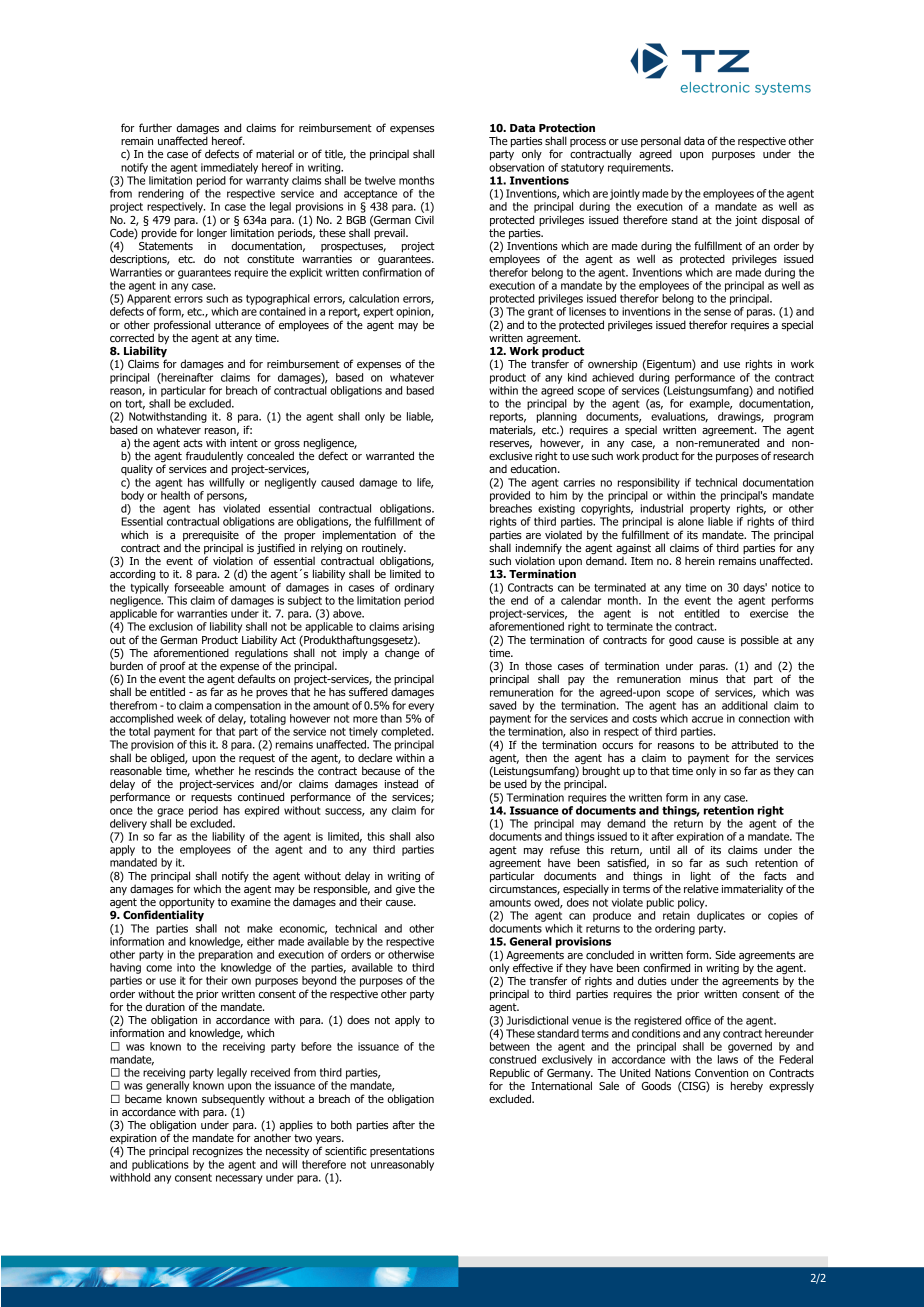 Image resolution: width=924 pixels, height=1307 pixels. Describe the element at coordinates (704, 679) in the image. I see `minus` at that location.
